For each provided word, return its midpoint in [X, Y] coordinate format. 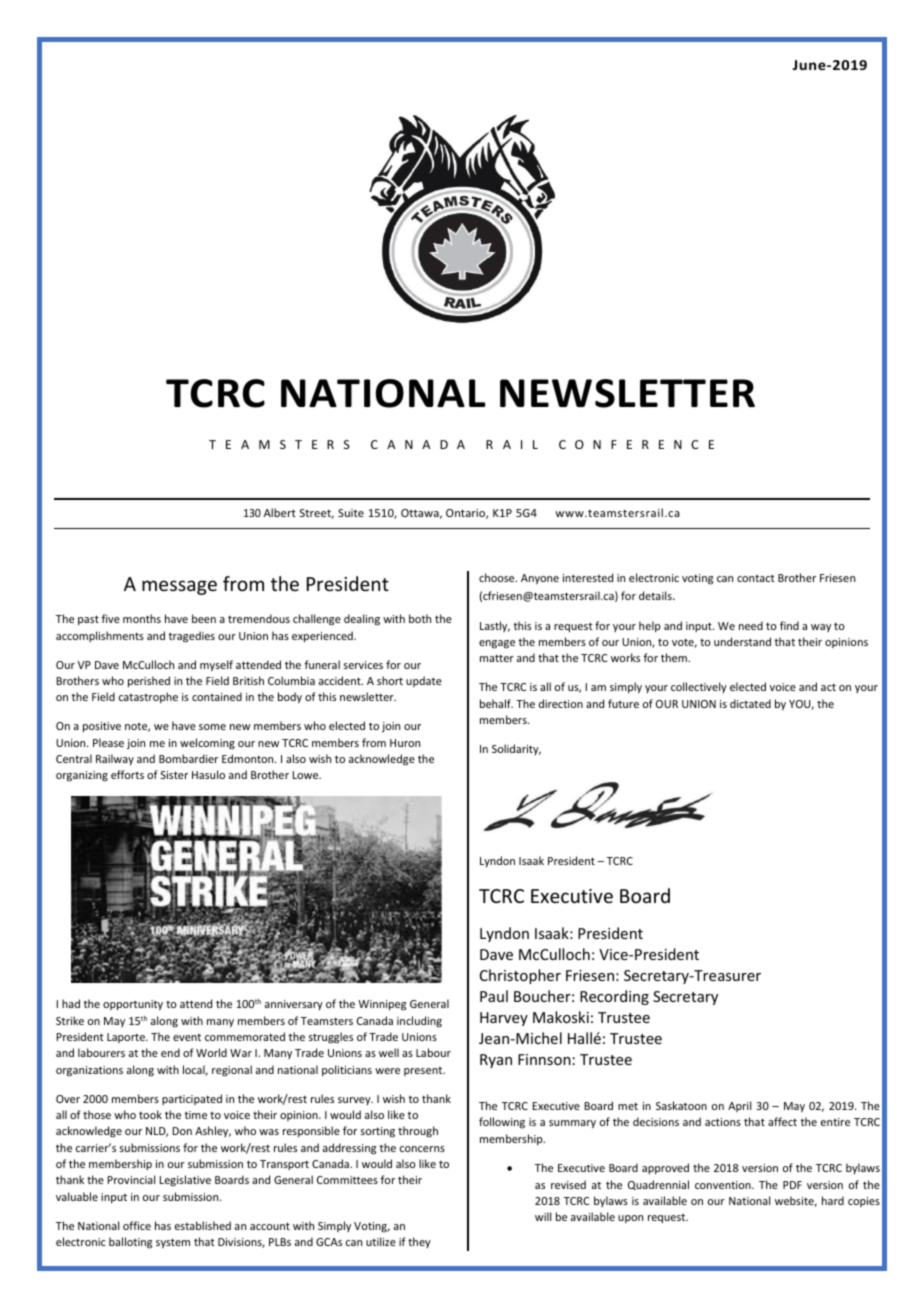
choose [498, 577]
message [179, 587]
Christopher [520, 976]
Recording [614, 997]
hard [833, 1200]
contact [756, 578]
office [137, 1225]
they [419, 1242]
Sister [174, 775]
